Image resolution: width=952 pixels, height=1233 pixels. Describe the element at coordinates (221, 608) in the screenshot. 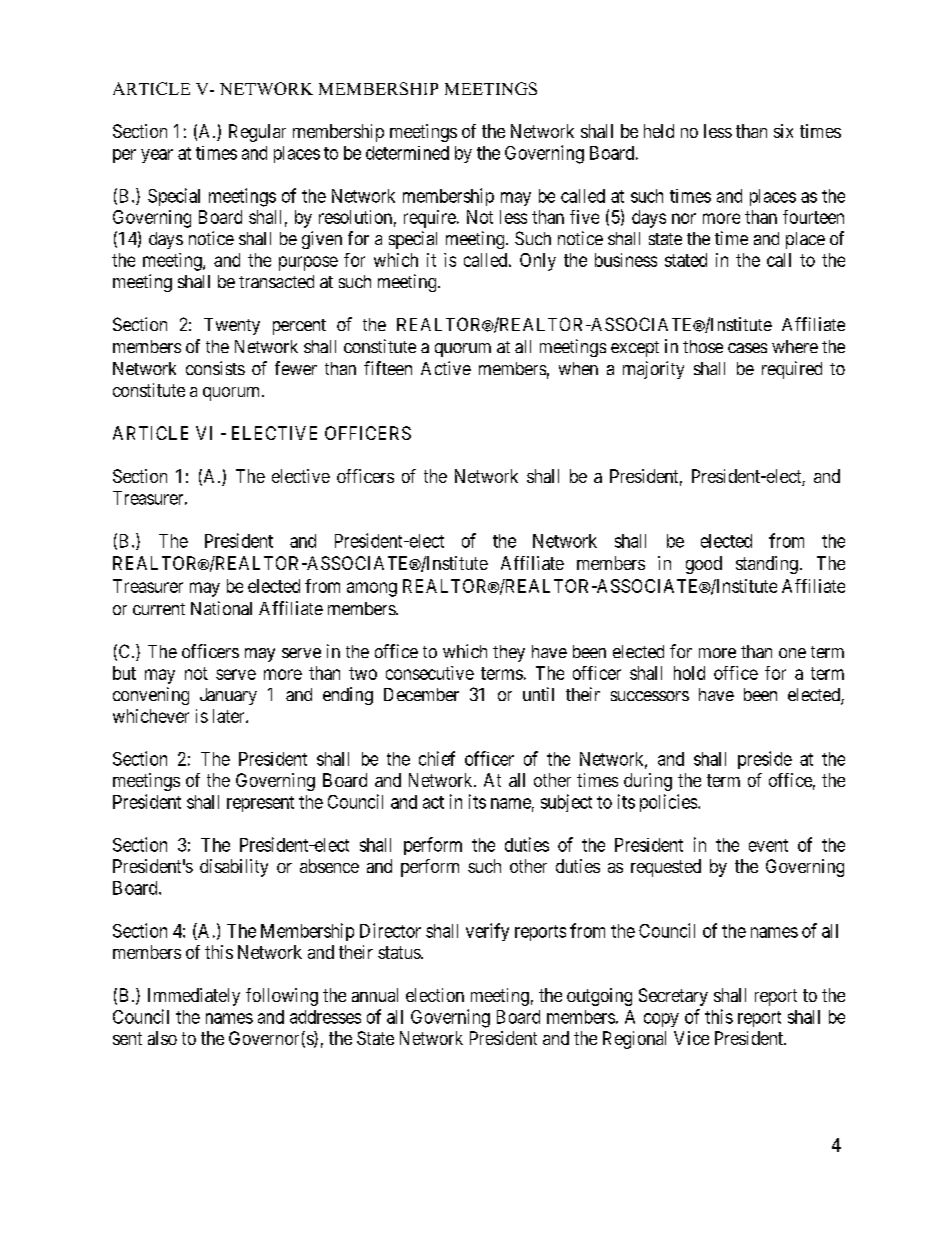

I see `National` at that location.
